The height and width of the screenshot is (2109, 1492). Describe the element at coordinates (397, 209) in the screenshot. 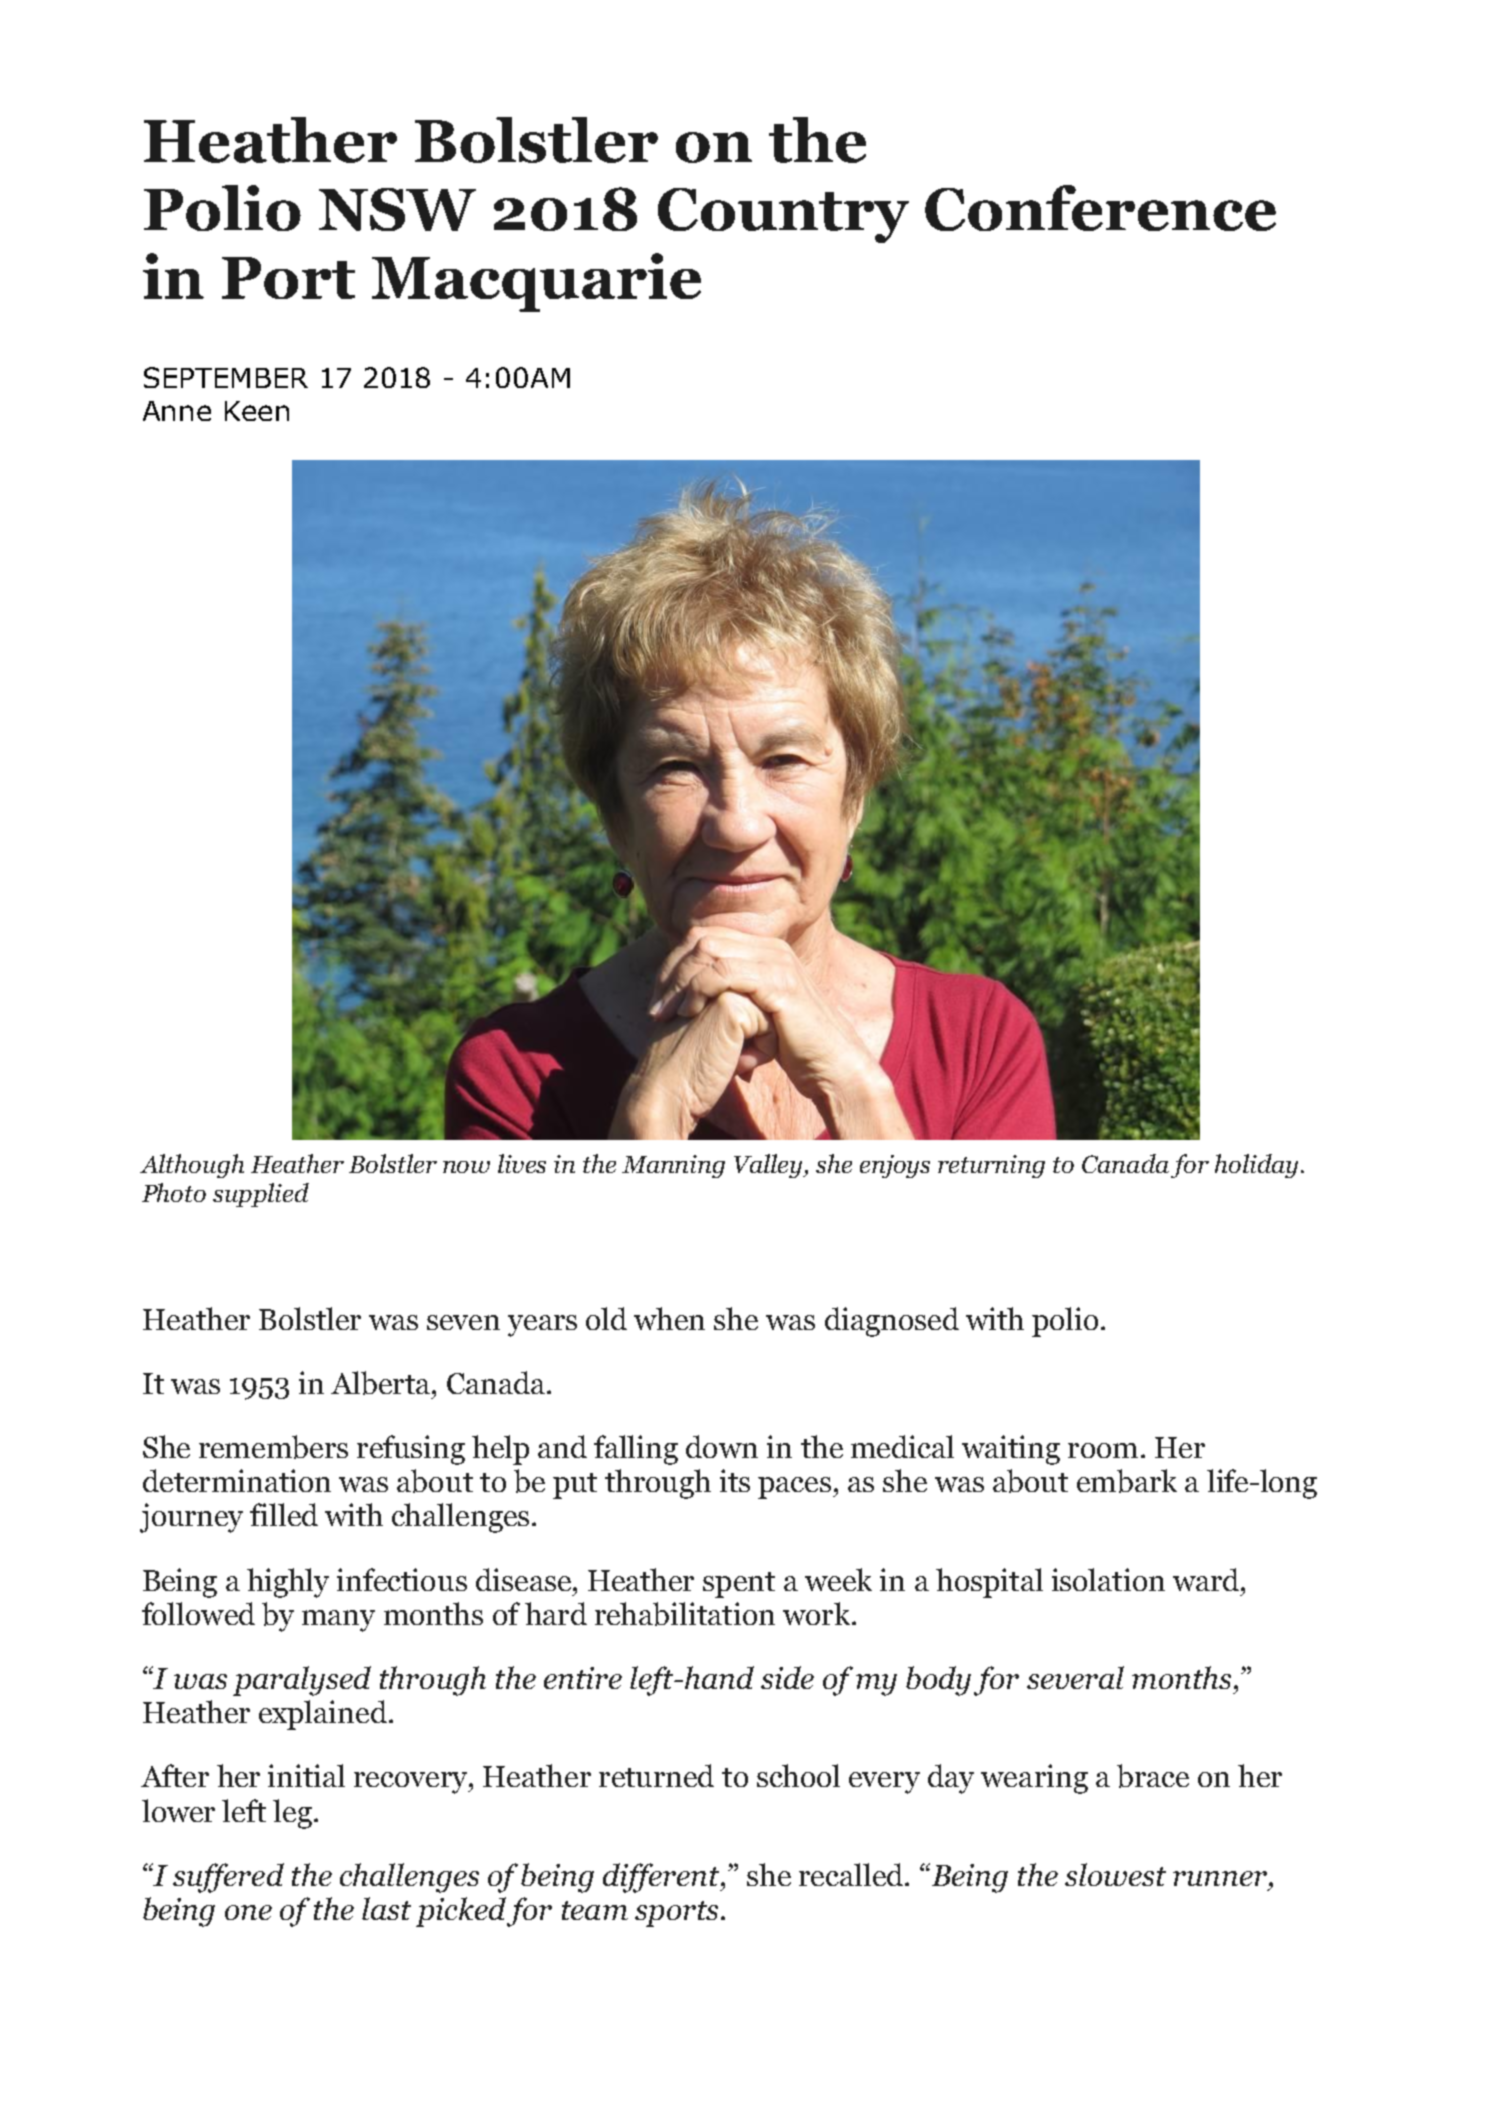

I see `NSW` at that location.
